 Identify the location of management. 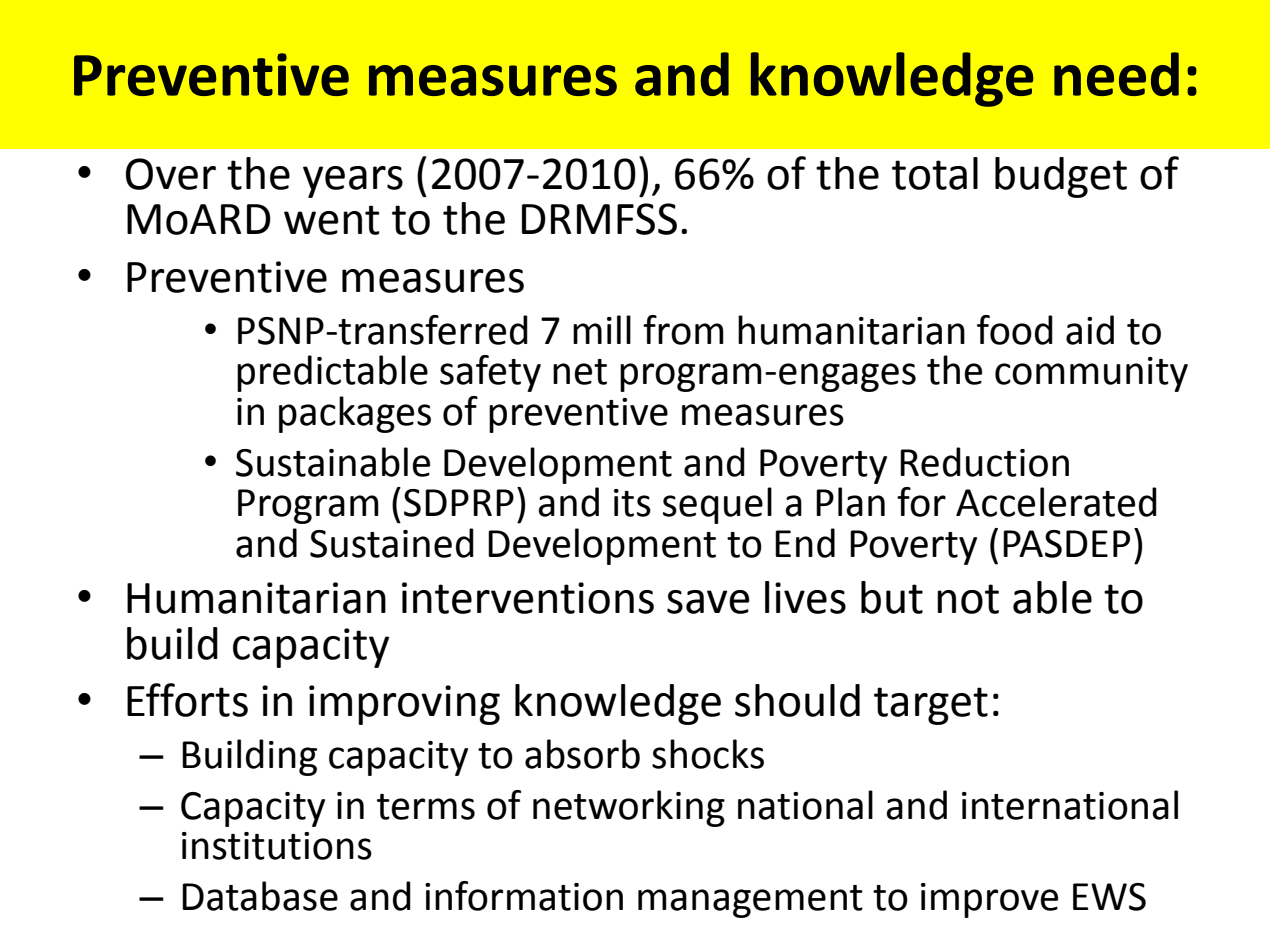
(750, 901).
